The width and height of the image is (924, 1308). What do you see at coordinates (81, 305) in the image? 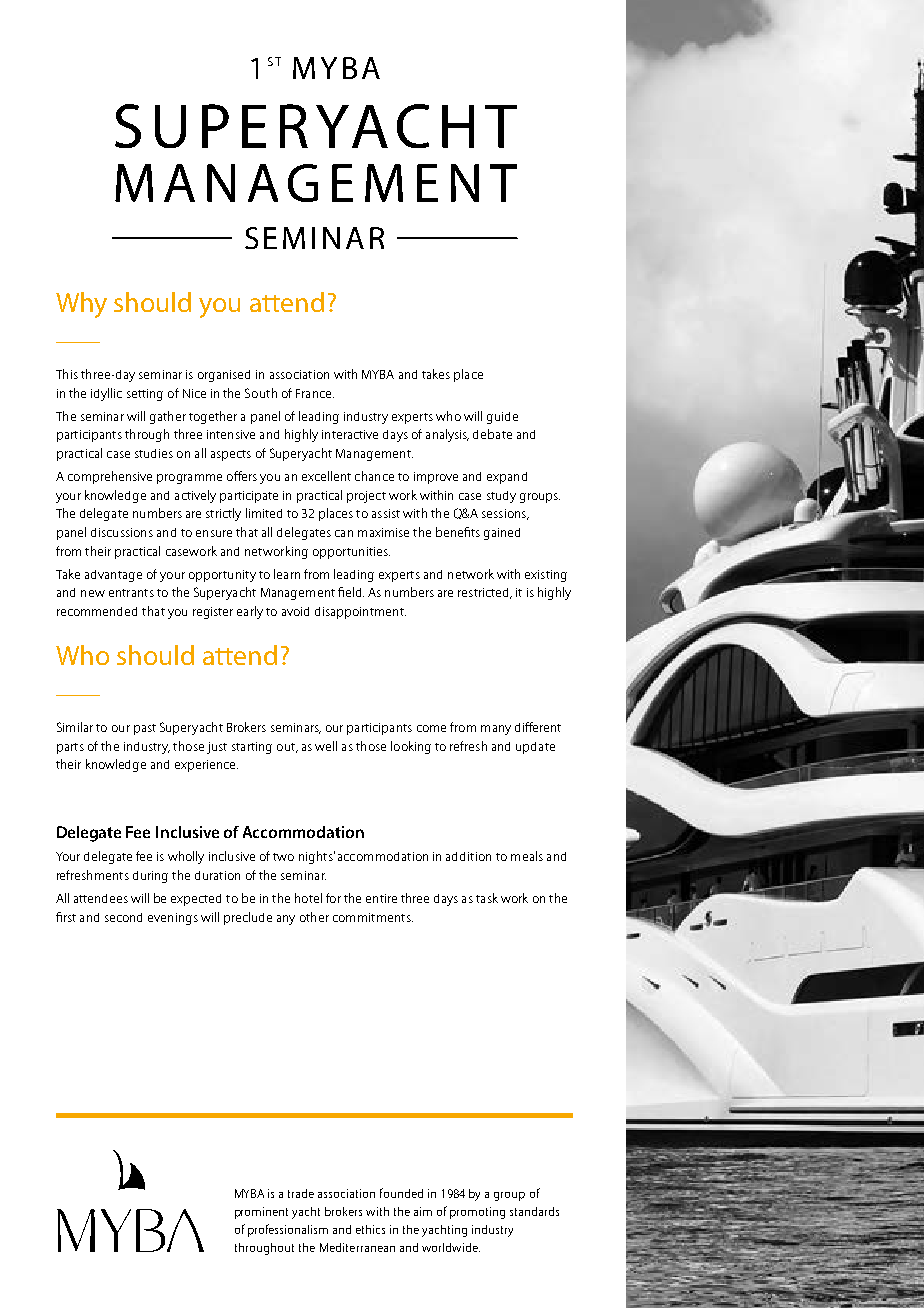
I see `Why` at bounding box center [81, 305].
